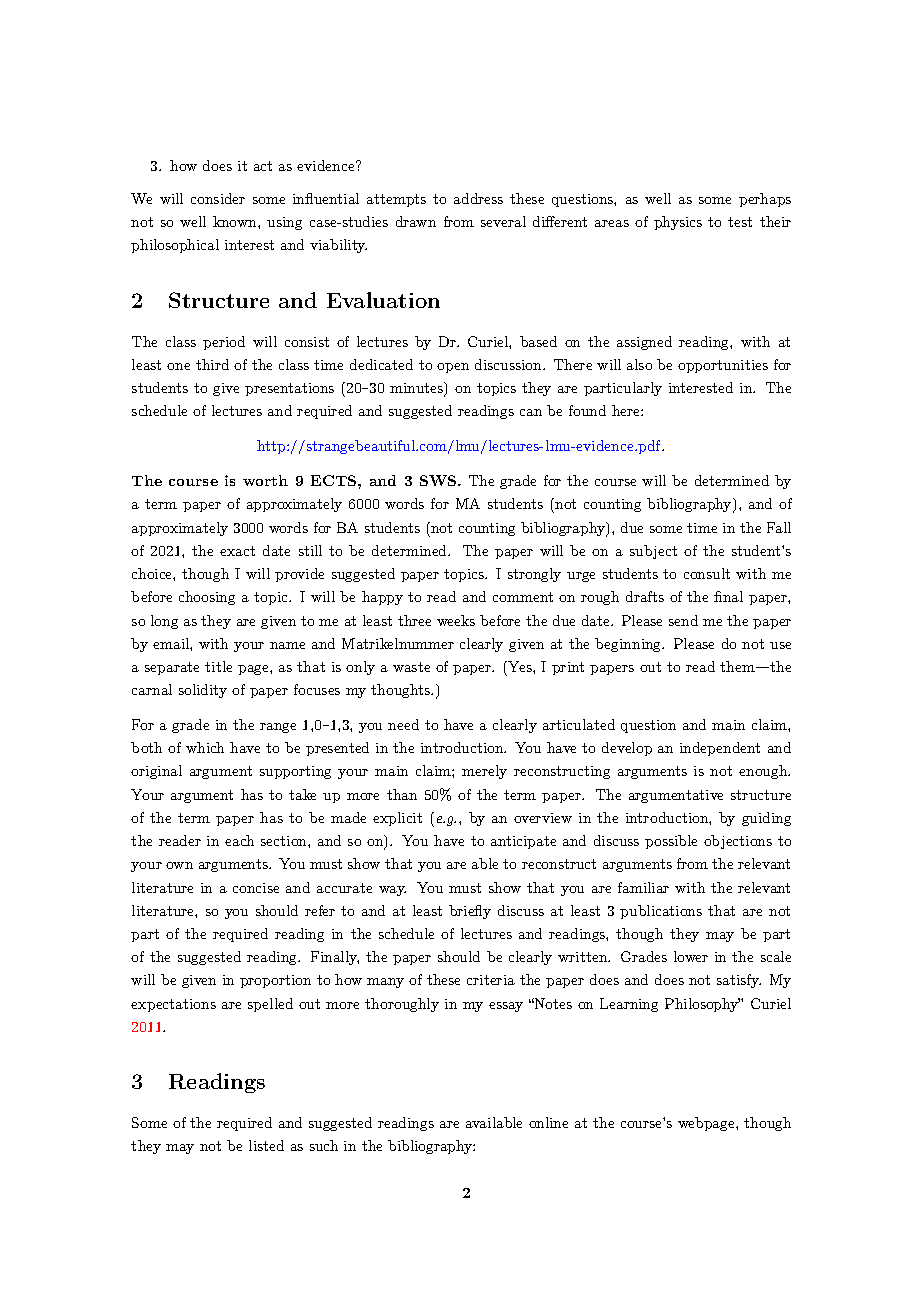  Describe the element at coordinates (691, 956) in the page. I see `lower` at that location.
